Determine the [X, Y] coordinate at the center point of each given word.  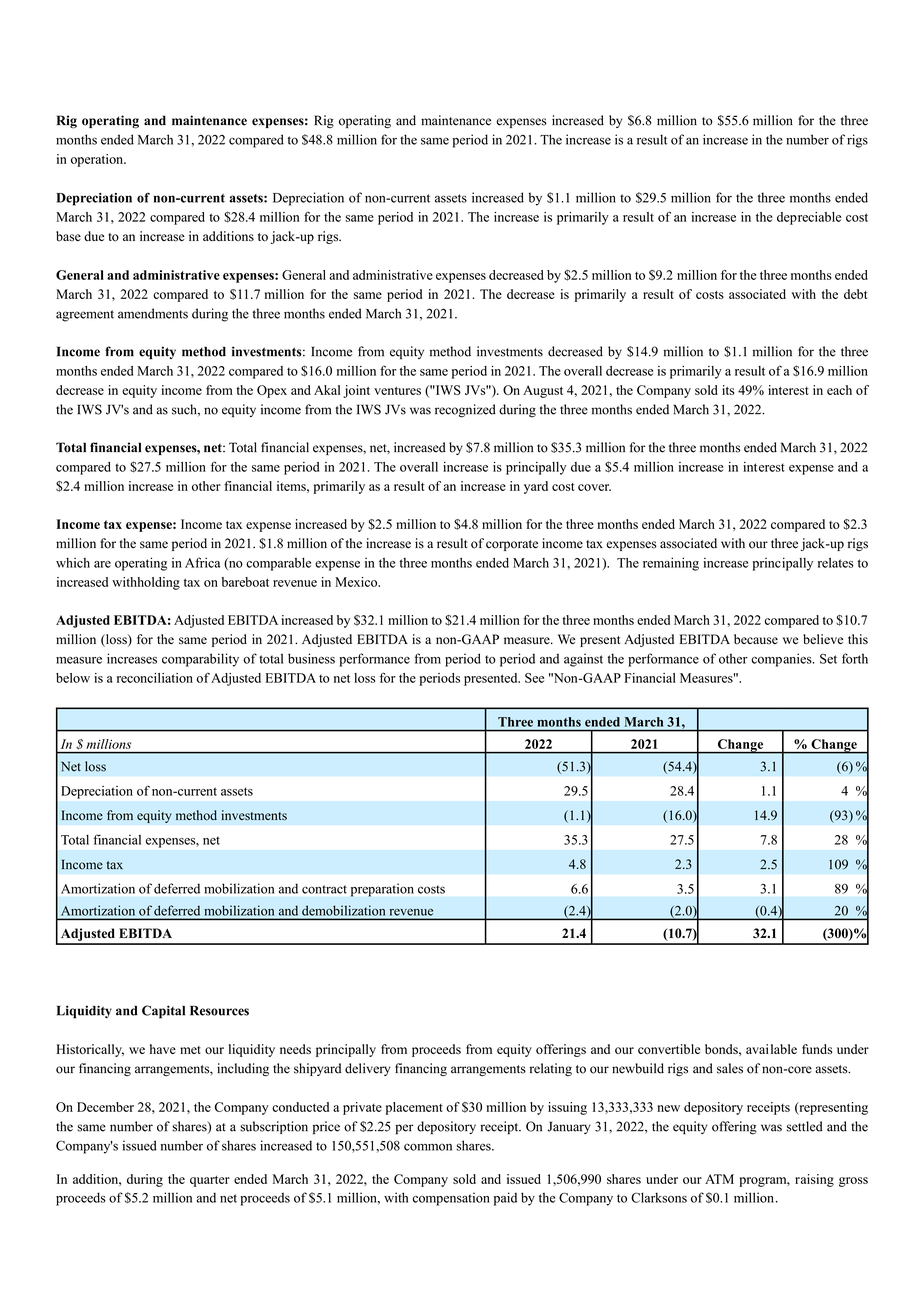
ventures [397, 391]
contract [324, 889]
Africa [202, 562]
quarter [210, 1181]
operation [98, 160]
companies [782, 660]
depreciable [809, 218]
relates [836, 563]
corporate [512, 545]
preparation [382, 890]
